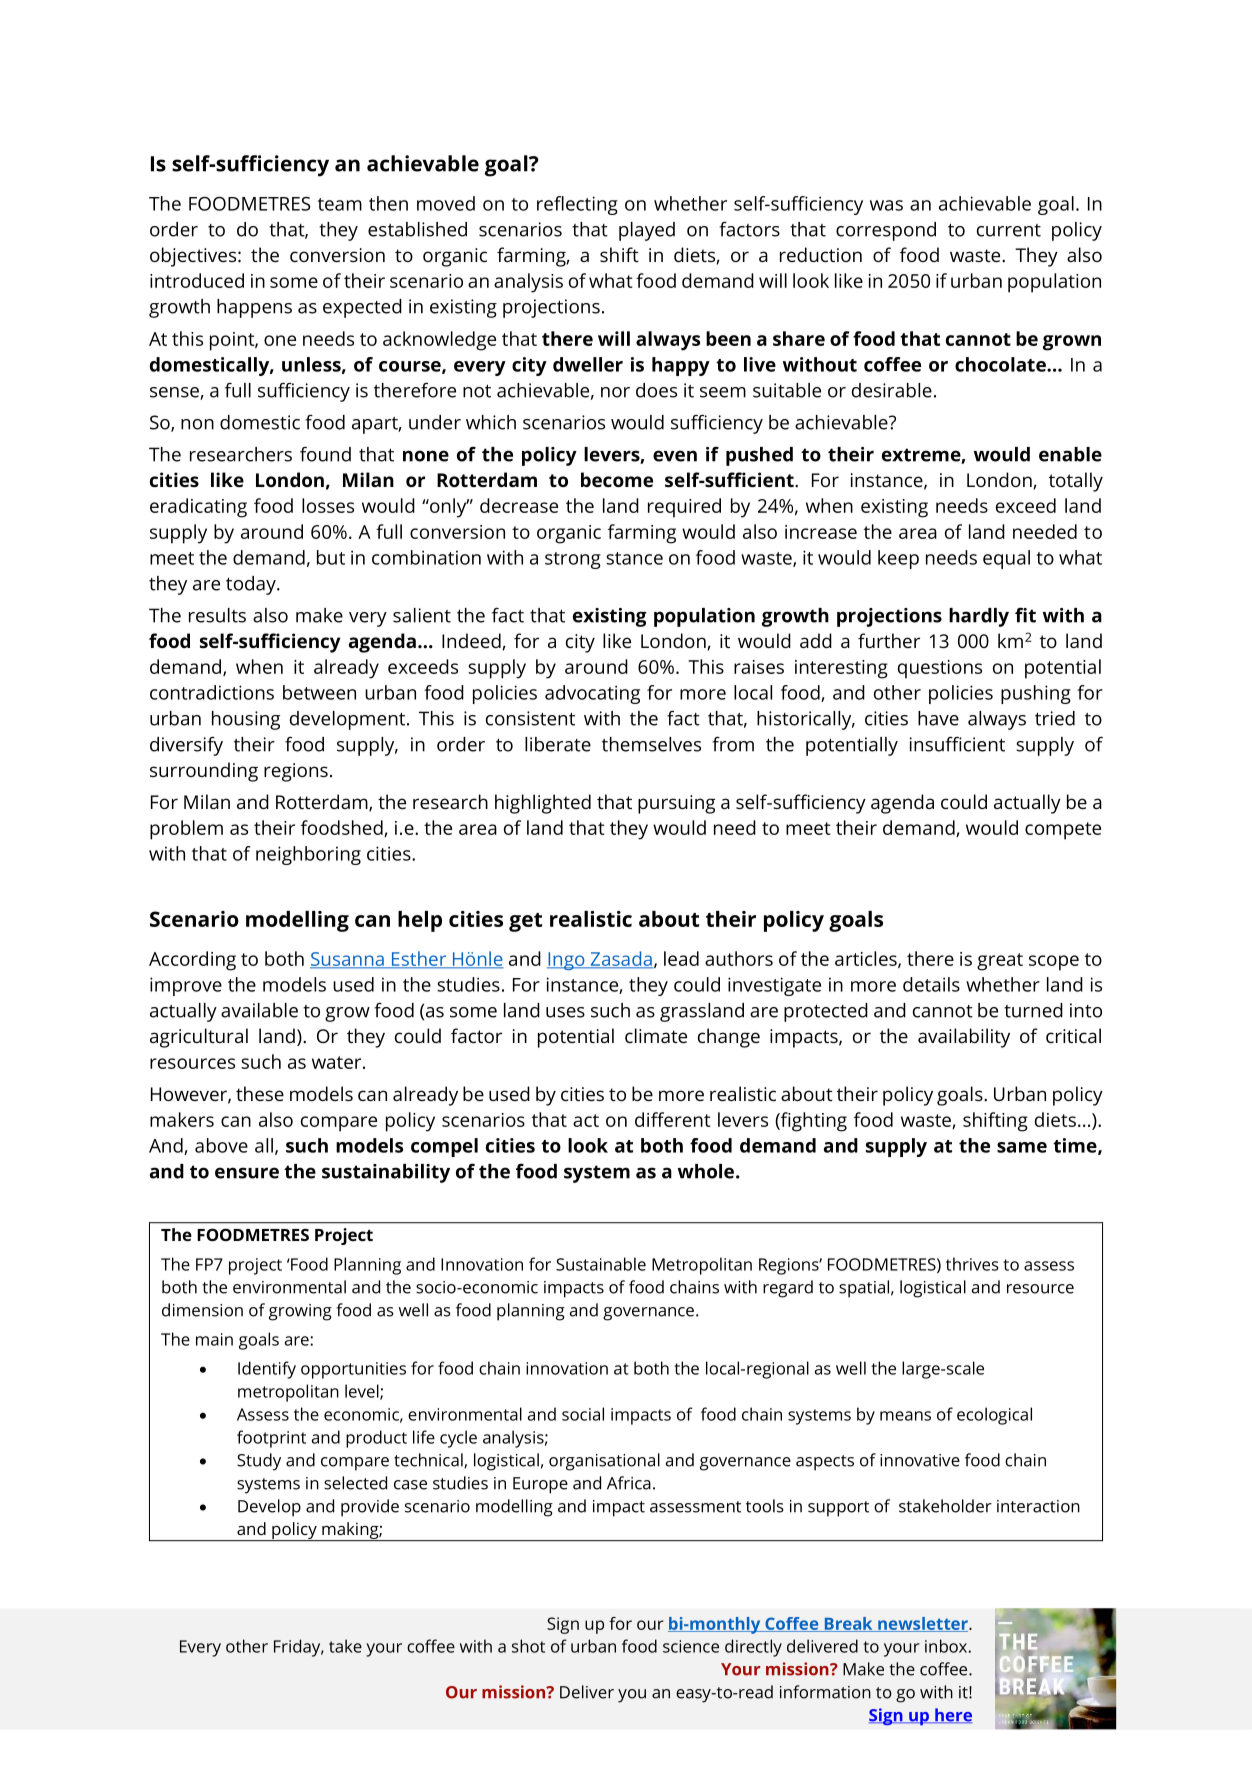  Describe the element at coordinates (1009, 230) in the screenshot. I see `current` at that location.
